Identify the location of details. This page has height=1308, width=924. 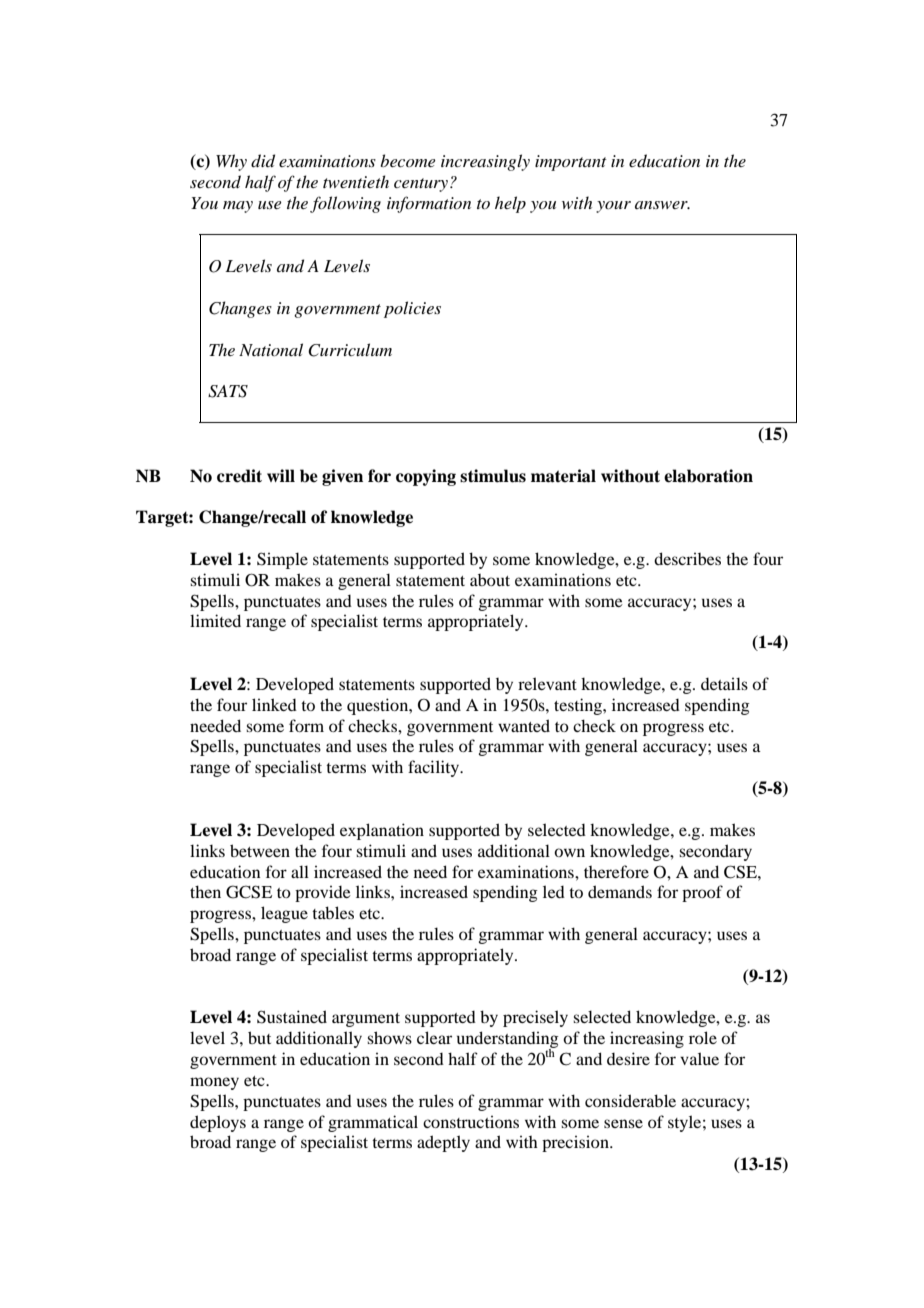
(724, 683).
